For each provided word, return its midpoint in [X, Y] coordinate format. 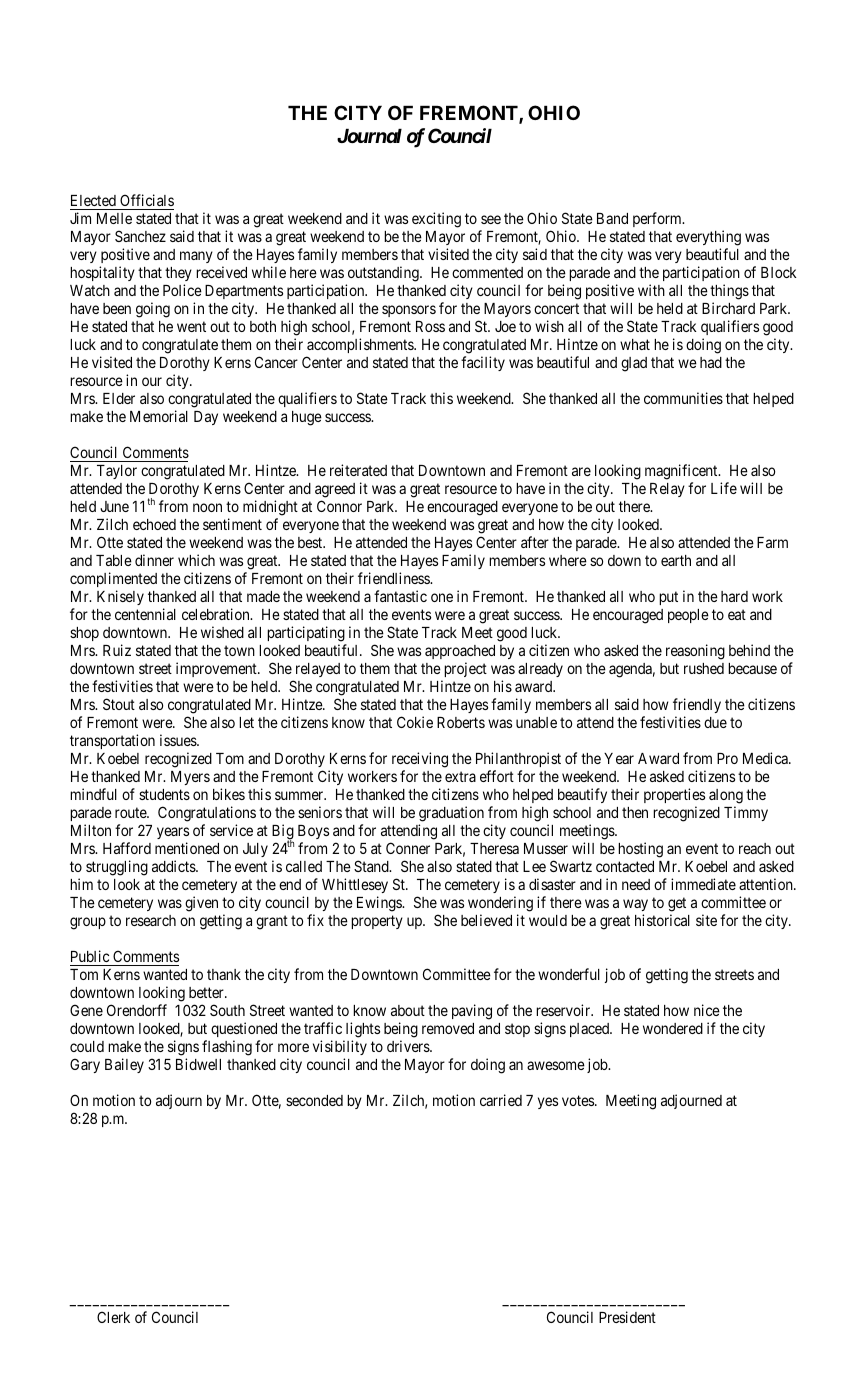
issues [179, 740]
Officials [146, 202]
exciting [436, 220]
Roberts [461, 722]
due [715, 722]
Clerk [113, 1317]
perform [658, 219]
